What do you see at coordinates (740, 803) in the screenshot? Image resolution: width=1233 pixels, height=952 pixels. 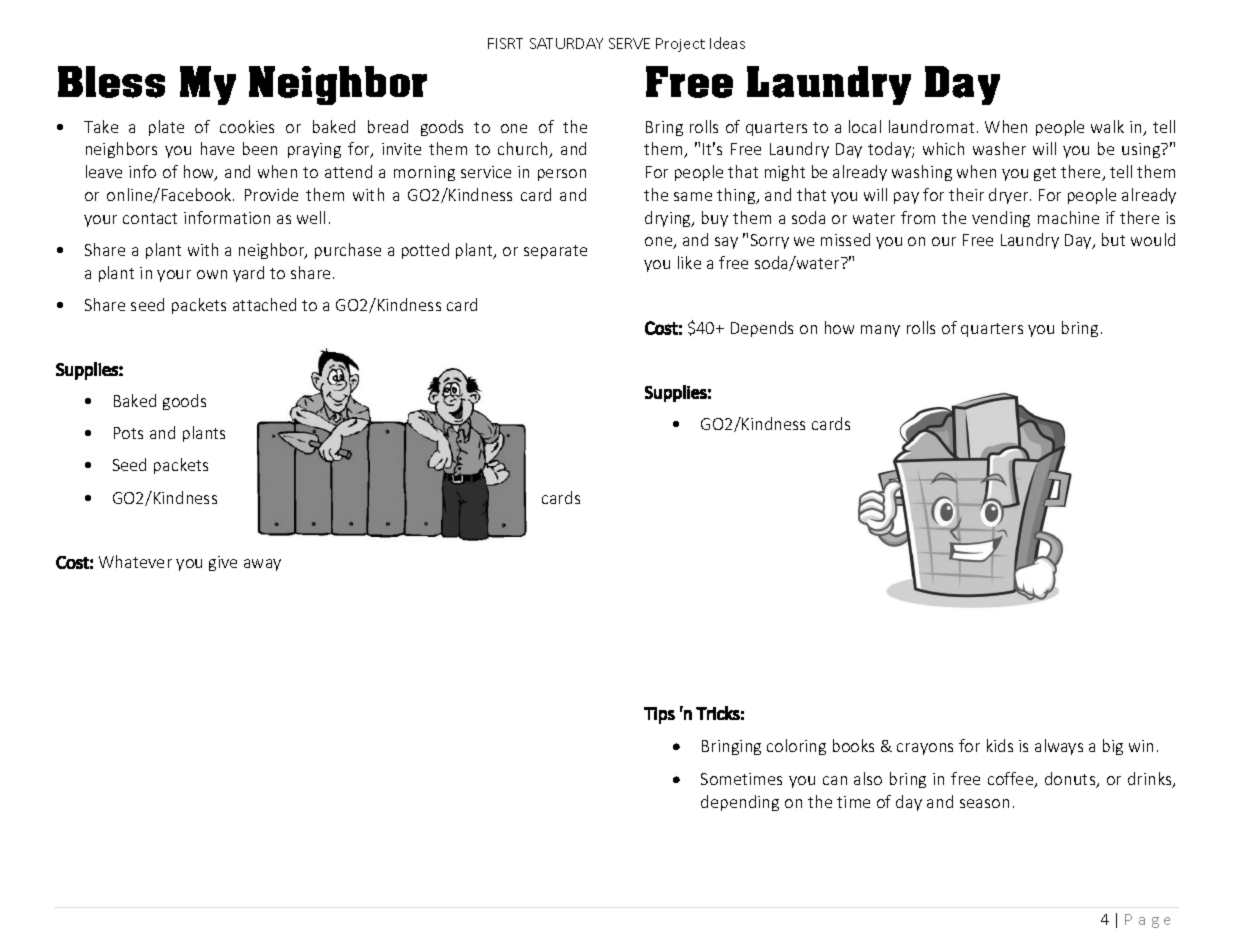 I see `depending` at bounding box center [740, 803].
